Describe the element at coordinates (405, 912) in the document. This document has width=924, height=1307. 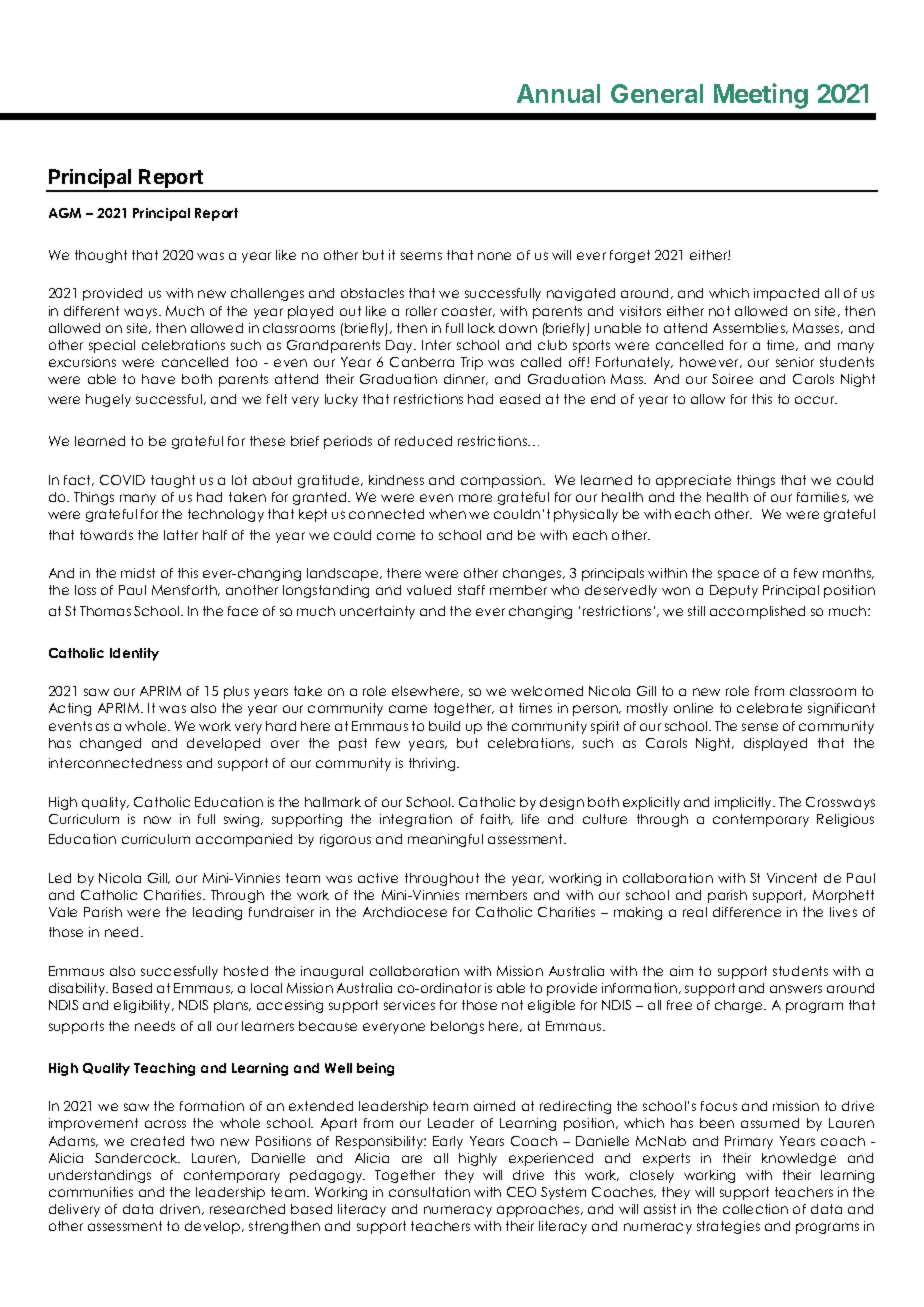
I see `Archdiocese` at that location.
